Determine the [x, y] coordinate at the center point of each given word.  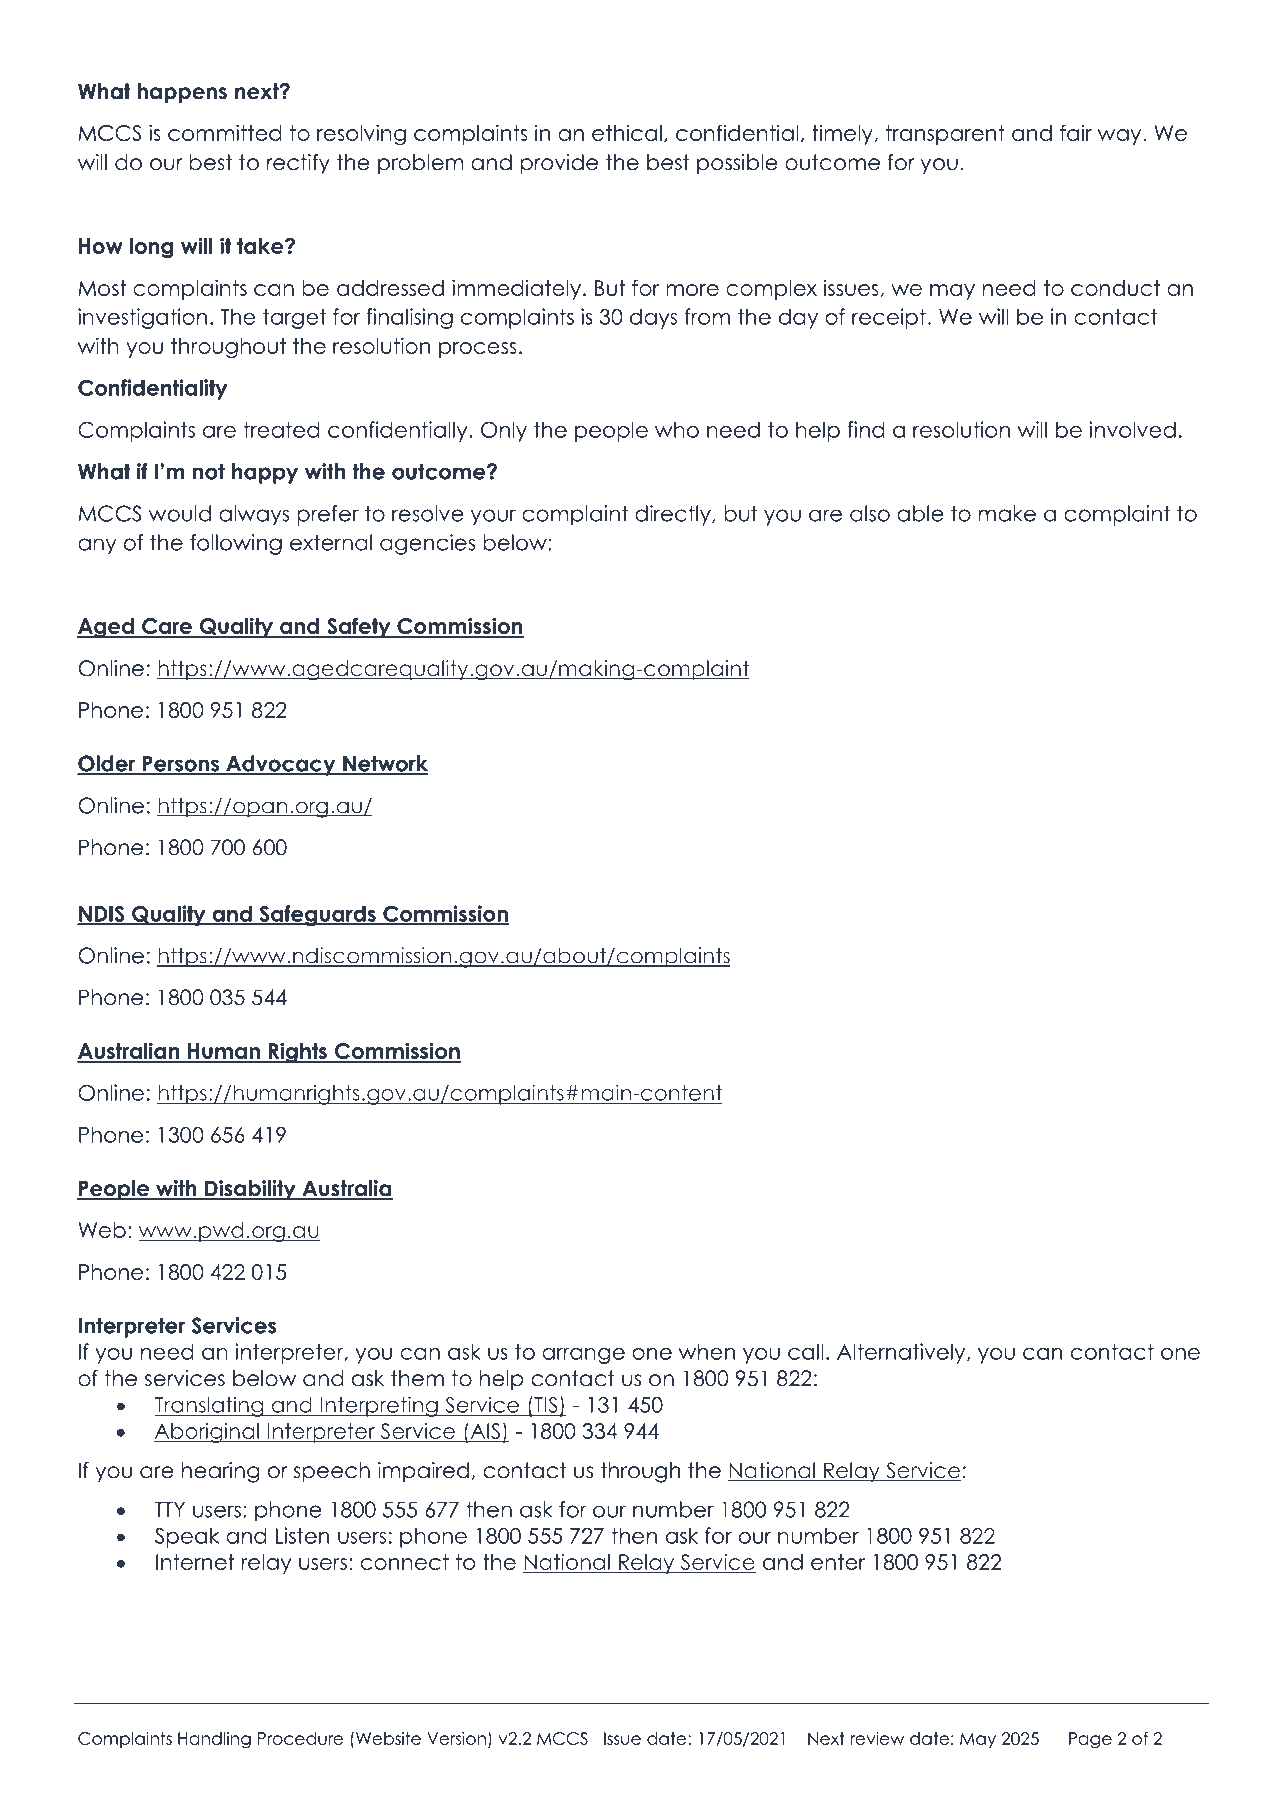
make [1007, 513]
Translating [210, 1406]
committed [225, 132]
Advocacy [281, 765]
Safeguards [317, 915]
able [920, 513]
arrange [583, 1356]
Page [1090, 1740]
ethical [627, 133]
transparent [945, 135]
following [236, 544]
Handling [214, 1740]
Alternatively [902, 1353]
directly [674, 515]
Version [456, 1738]
